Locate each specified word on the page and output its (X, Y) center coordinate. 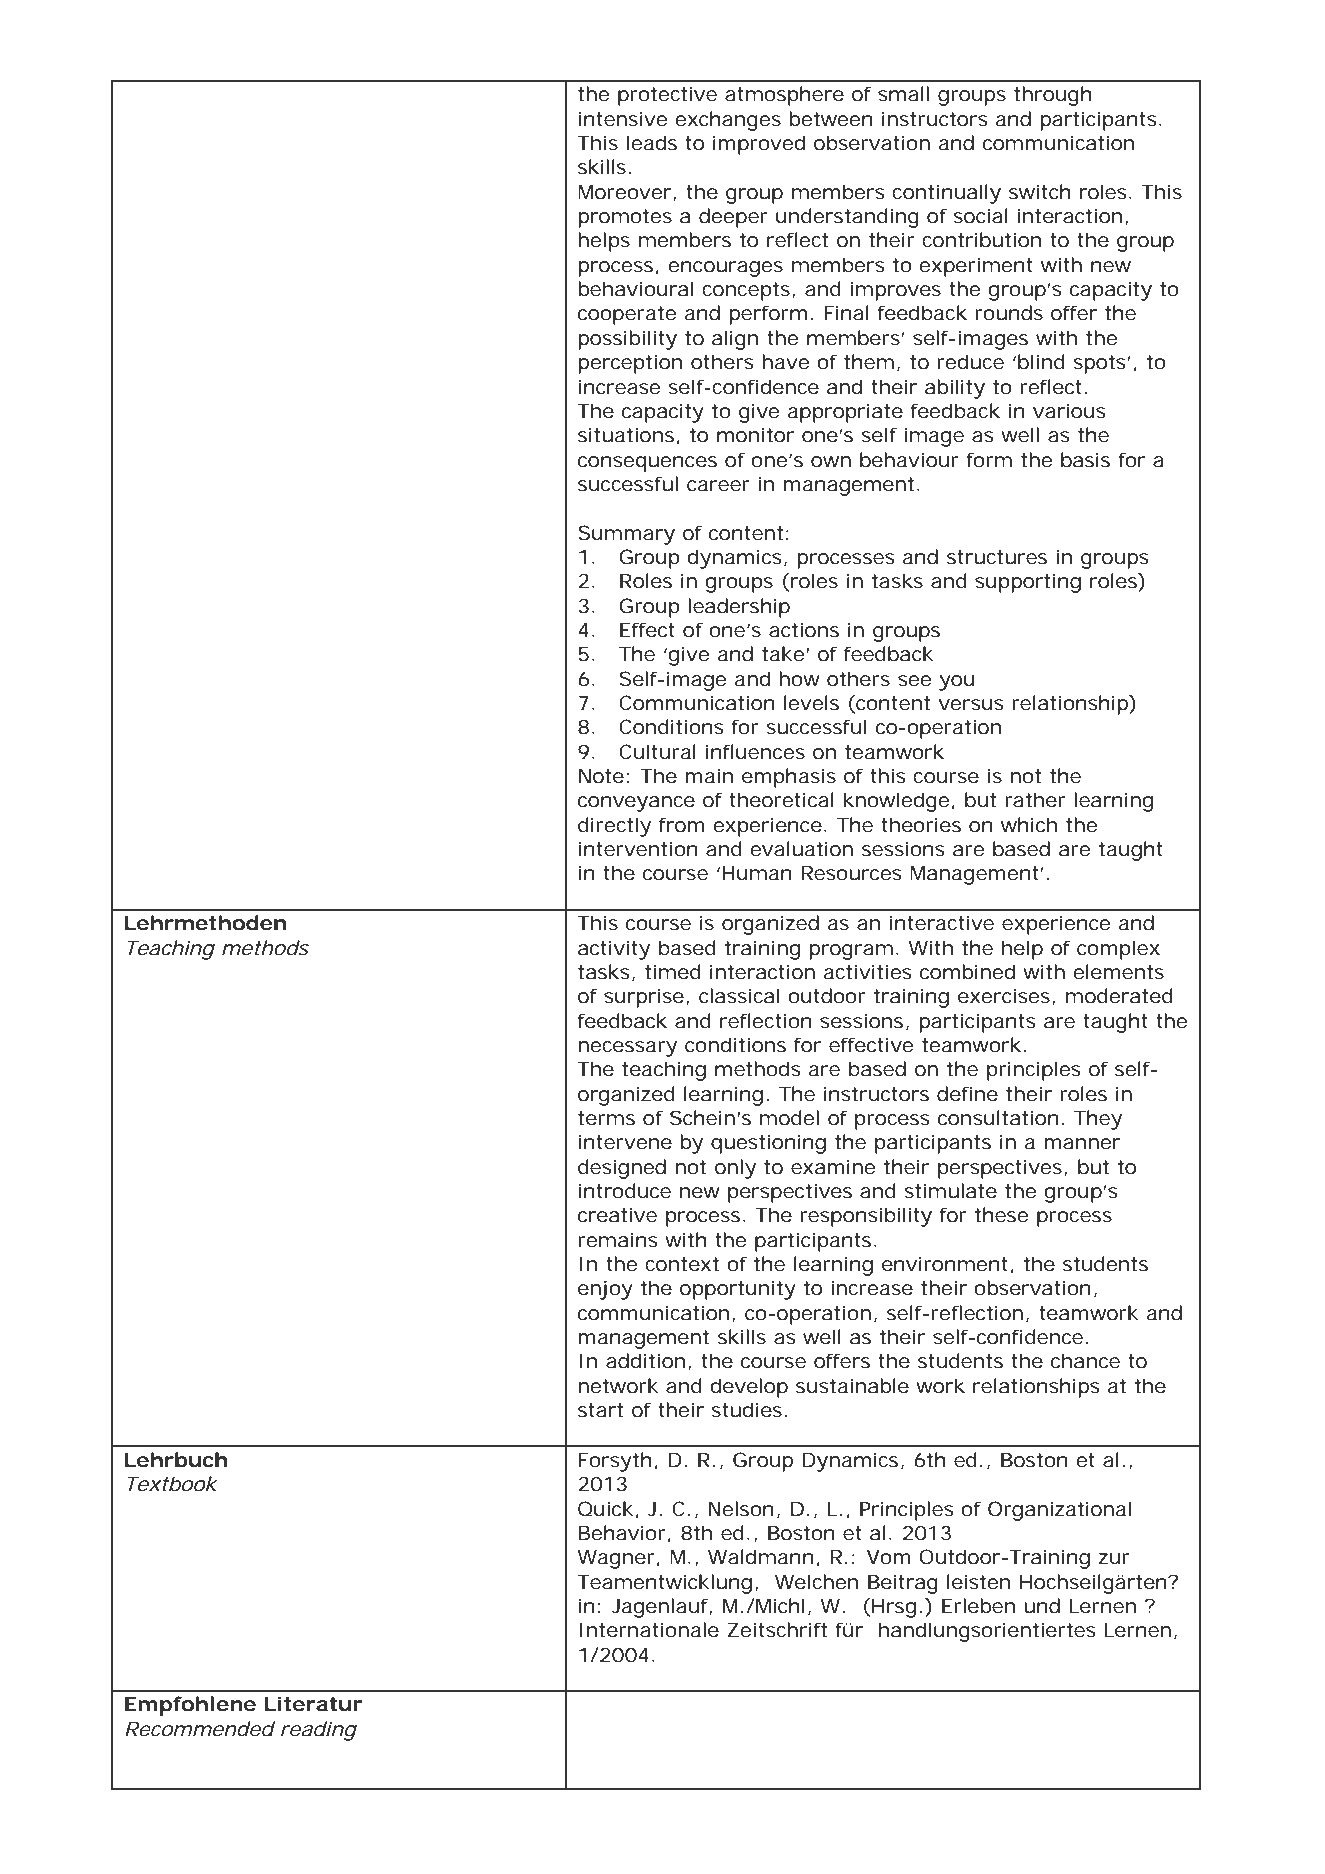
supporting (1028, 583)
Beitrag (903, 1584)
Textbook (172, 1484)
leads (652, 143)
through (1053, 96)
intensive (623, 119)
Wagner (616, 1559)
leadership (739, 608)
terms (606, 1118)
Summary (626, 535)
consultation (998, 1118)
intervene (625, 1142)
